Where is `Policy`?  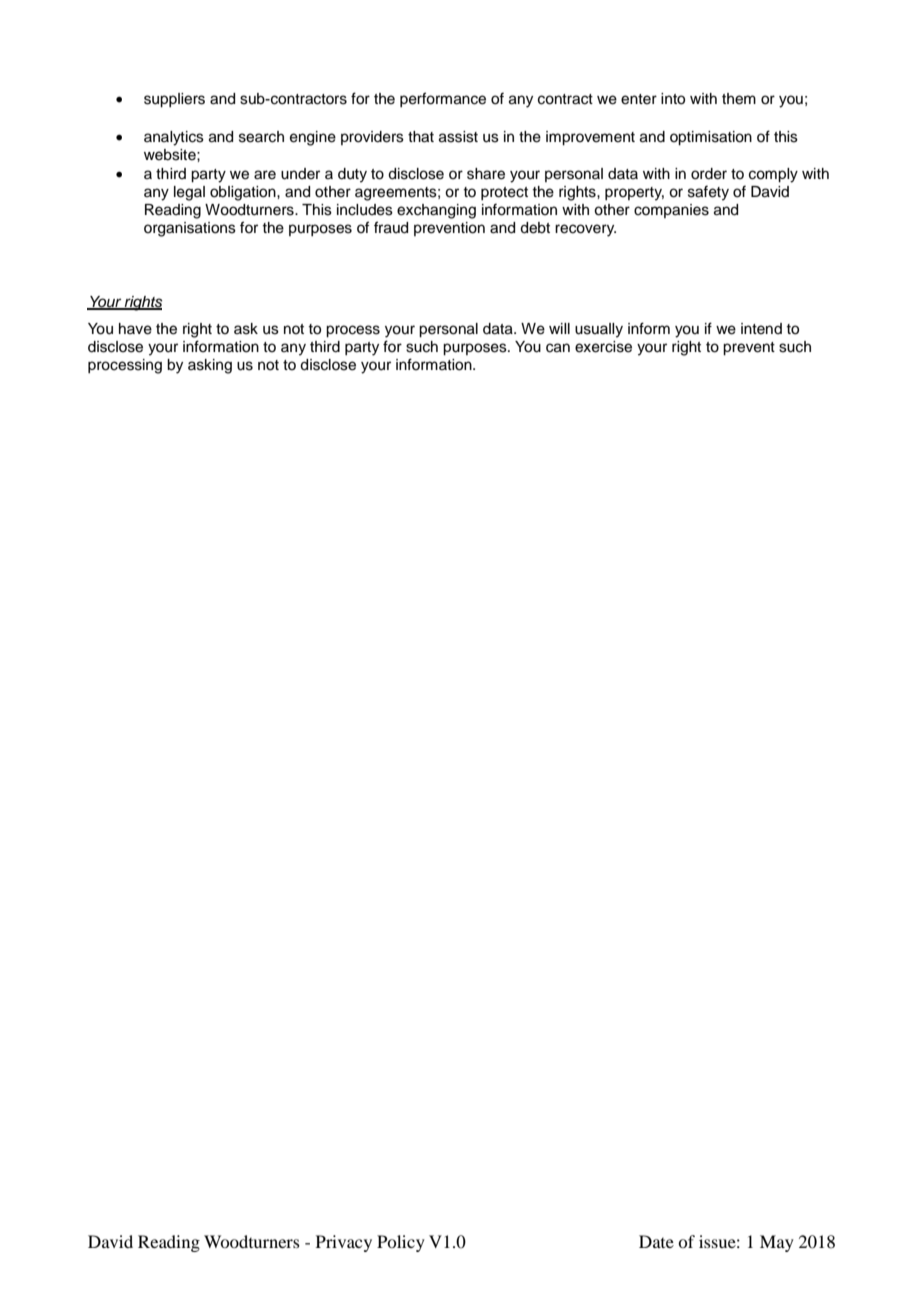
Policy is located at coordinates (401, 1243).
